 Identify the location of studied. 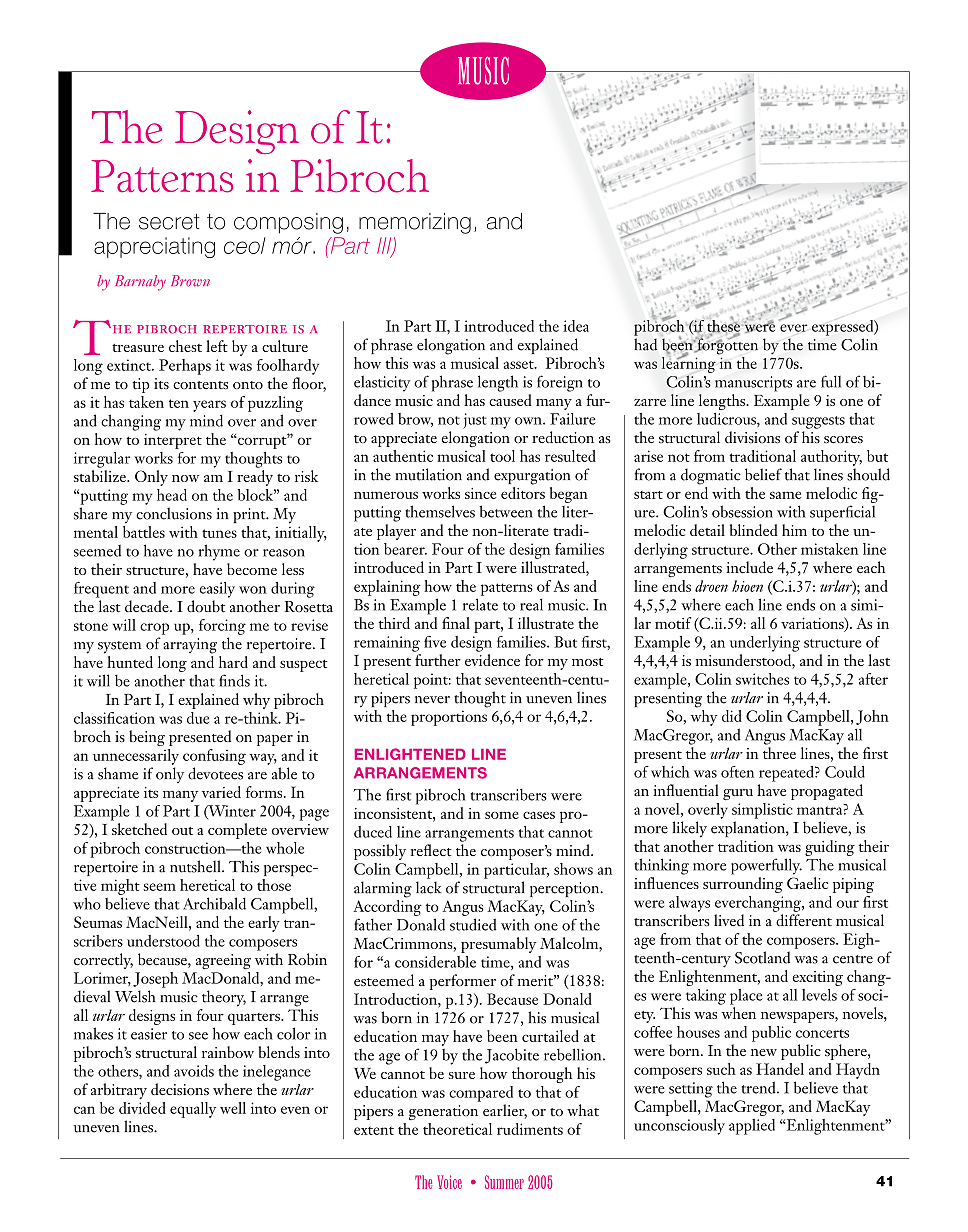
(473, 924).
